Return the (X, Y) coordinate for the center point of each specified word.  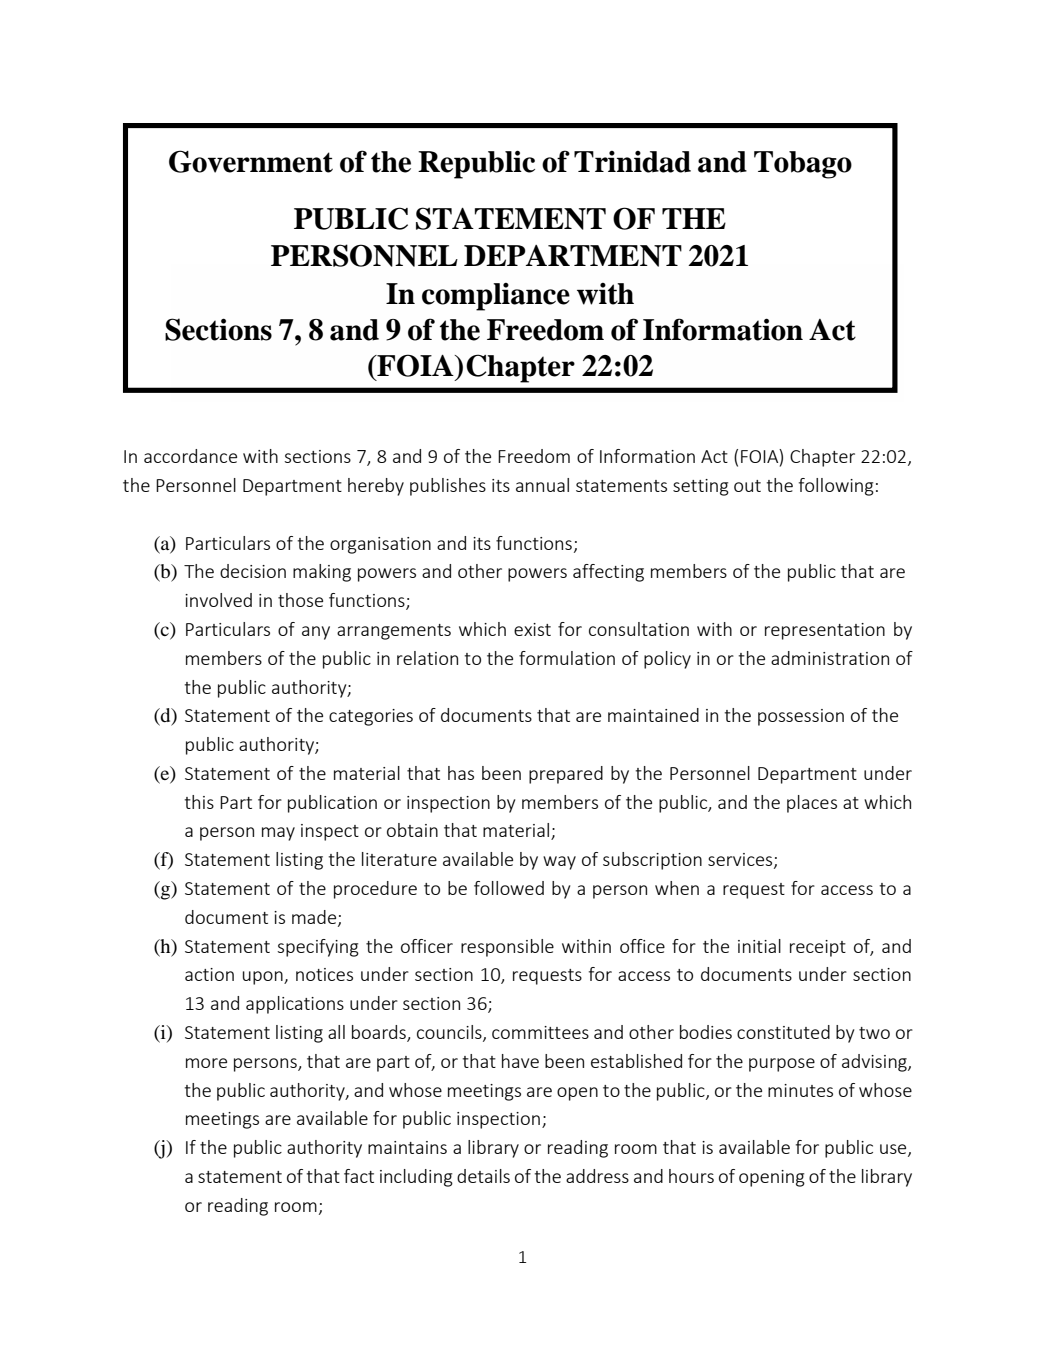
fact (359, 1176)
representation (825, 631)
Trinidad (632, 162)
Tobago (803, 165)
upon (264, 978)
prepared (566, 775)
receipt (818, 948)
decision (253, 571)
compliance (496, 297)
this (199, 802)
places (812, 804)
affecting (608, 573)
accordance (190, 456)
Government (251, 161)
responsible (507, 948)
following (836, 487)
